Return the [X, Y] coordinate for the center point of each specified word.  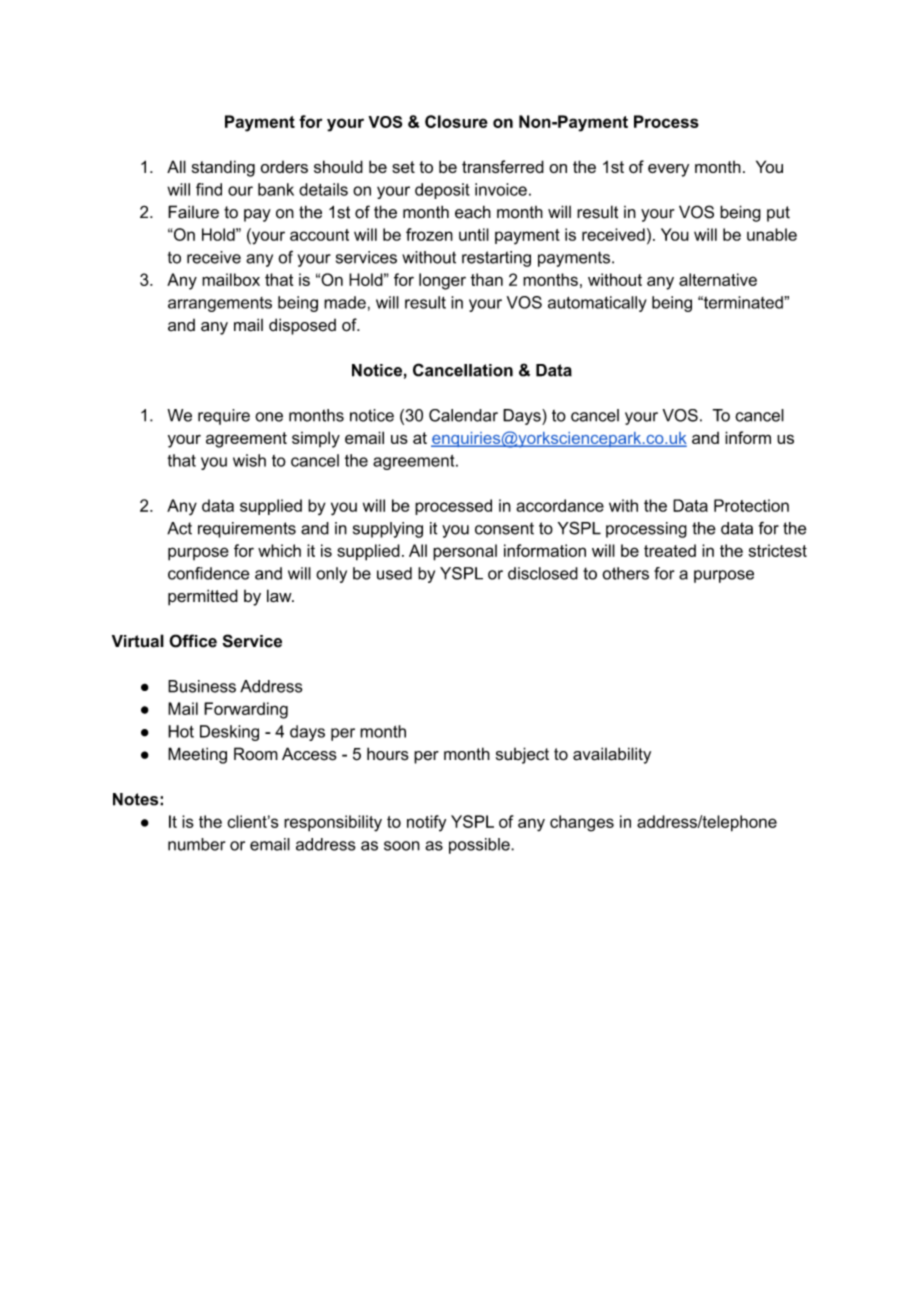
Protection [751, 505]
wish [249, 460]
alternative [718, 279]
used [394, 573]
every [668, 170]
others [625, 573]
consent [504, 528]
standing [223, 168]
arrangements [220, 304]
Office [193, 641]
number [196, 844]
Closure [456, 121]
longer [442, 281]
